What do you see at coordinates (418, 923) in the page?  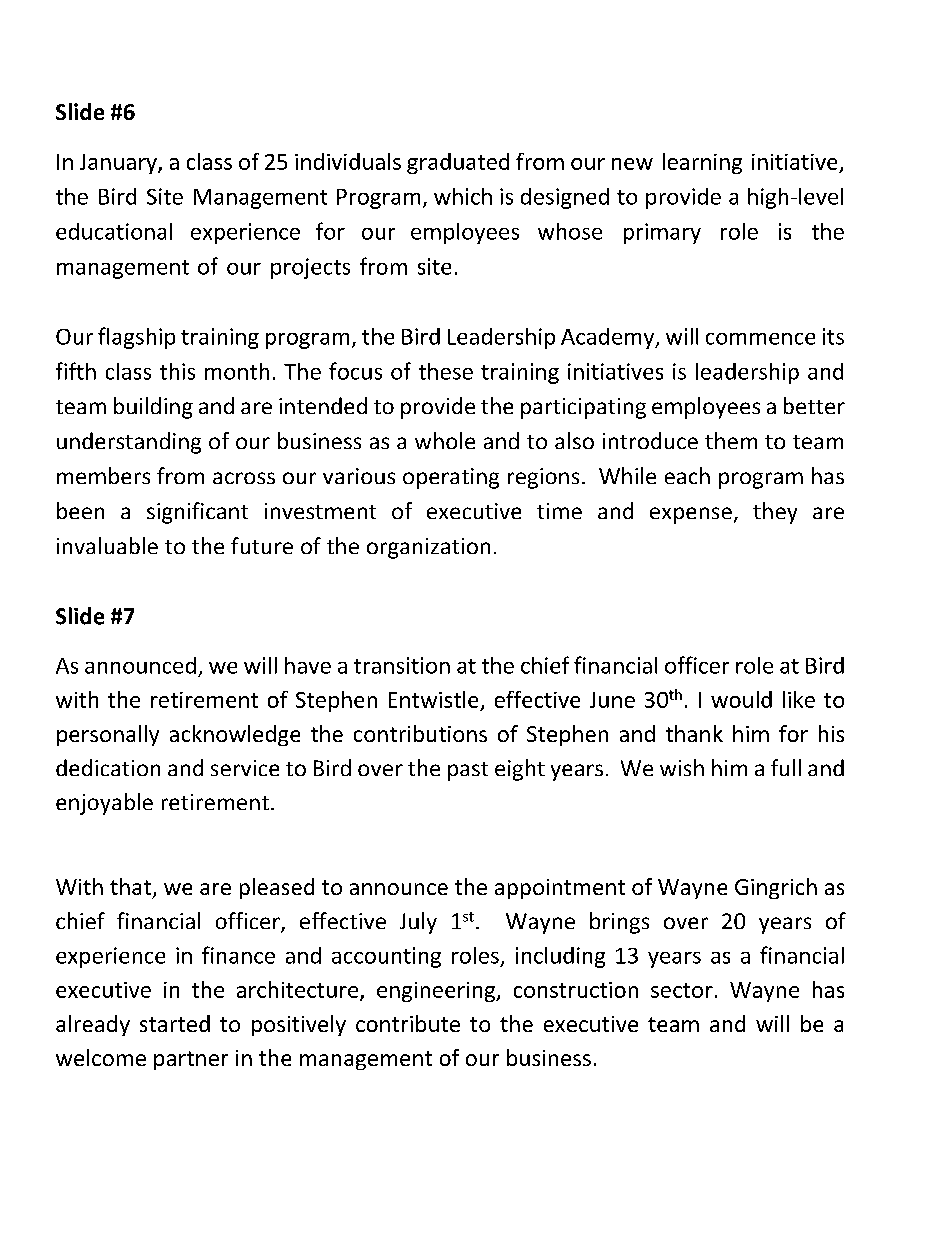 I see `July` at bounding box center [418, 923].
